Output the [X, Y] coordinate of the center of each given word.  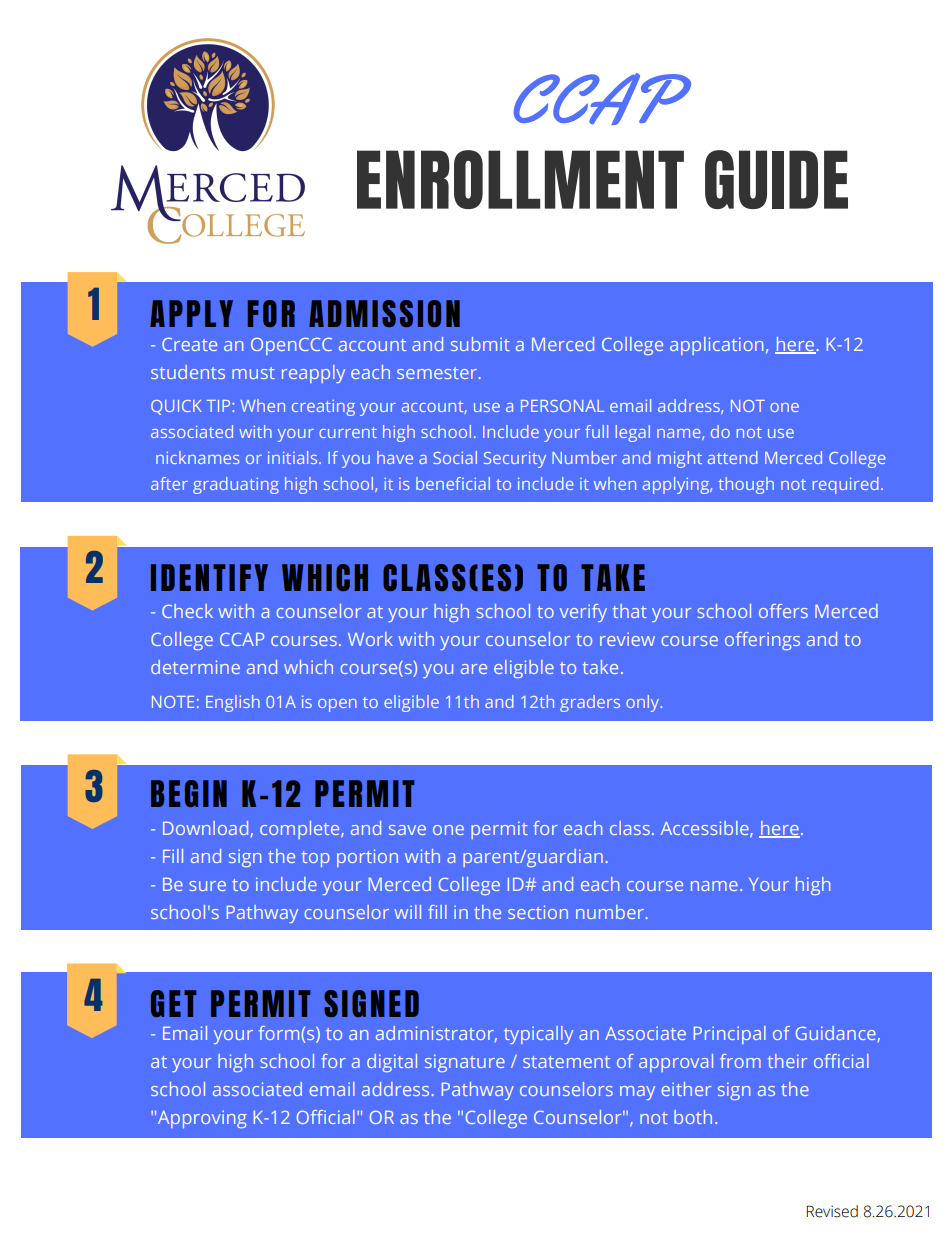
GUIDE [776, 179]
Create [189, 344]
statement [566, 1062]
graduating [236, 485]
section [538, 912]
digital [392, 1063]
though [746, 485]
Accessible [706, 829]
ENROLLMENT [520, 179]
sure [207, 886]
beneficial [453, 483]
